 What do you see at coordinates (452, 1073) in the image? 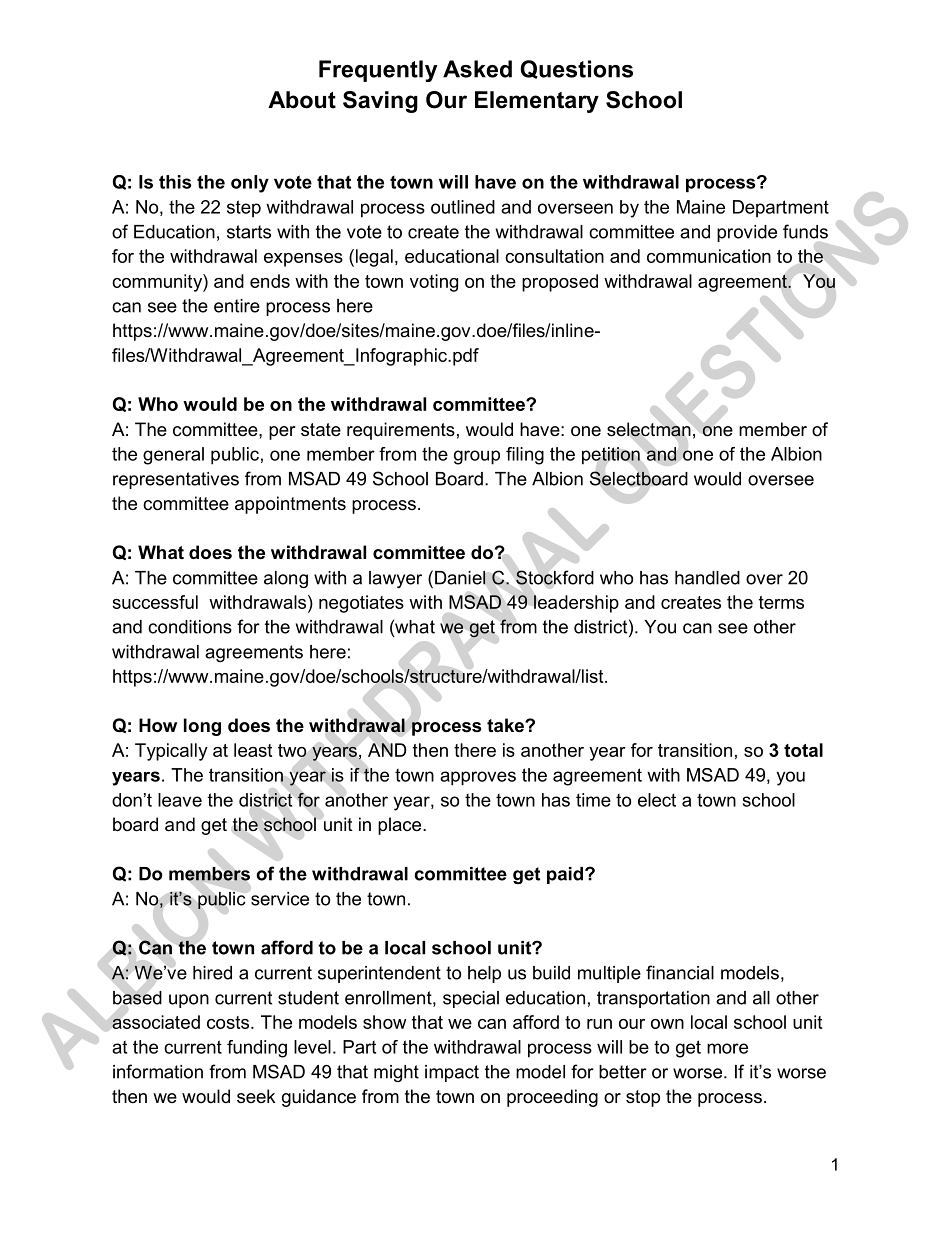
I see `impact` at bounding box center [452, 1073].
